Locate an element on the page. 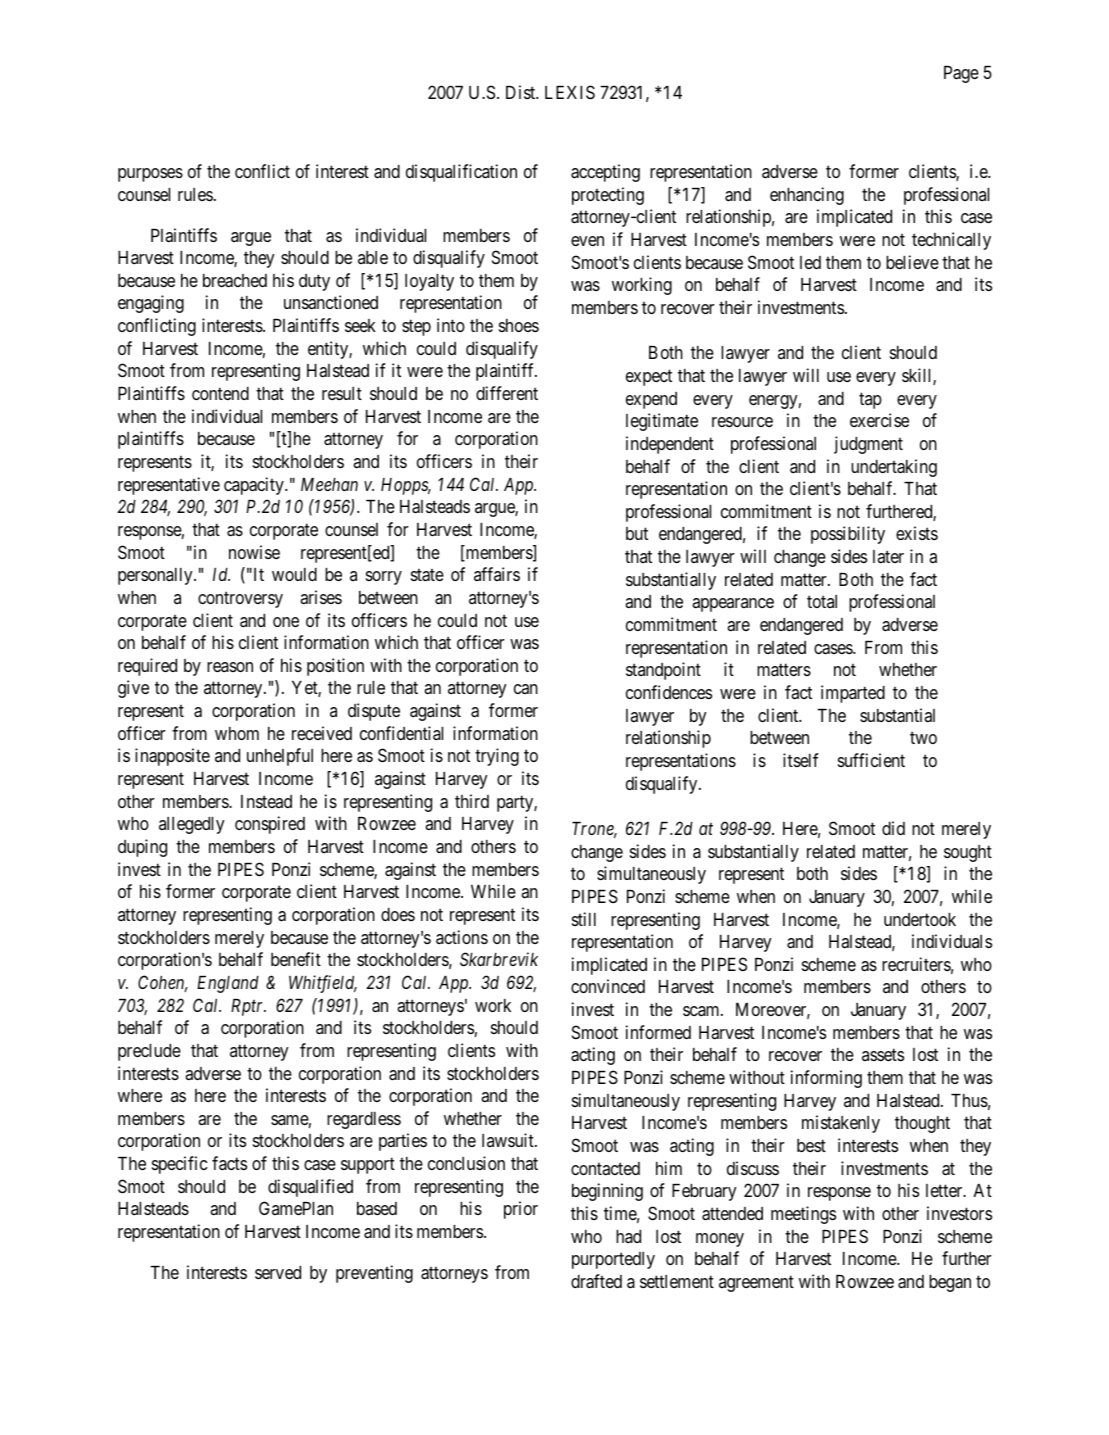 This document has height=1435, width=1109. reason is located at coordinates (230, 667).
